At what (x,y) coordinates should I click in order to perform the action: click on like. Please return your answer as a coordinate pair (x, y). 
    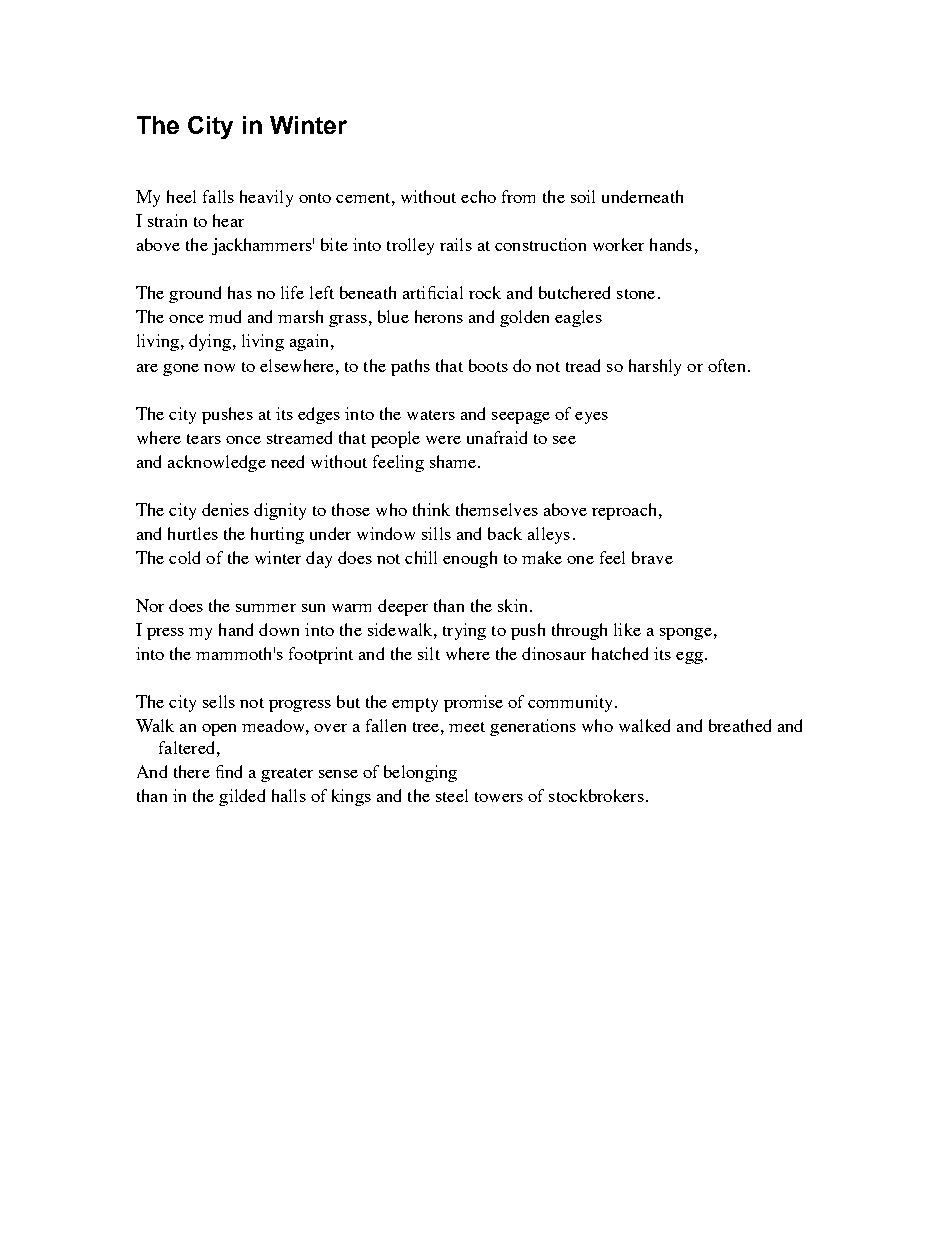
    Looking at the image, I should click on (627, 629).
